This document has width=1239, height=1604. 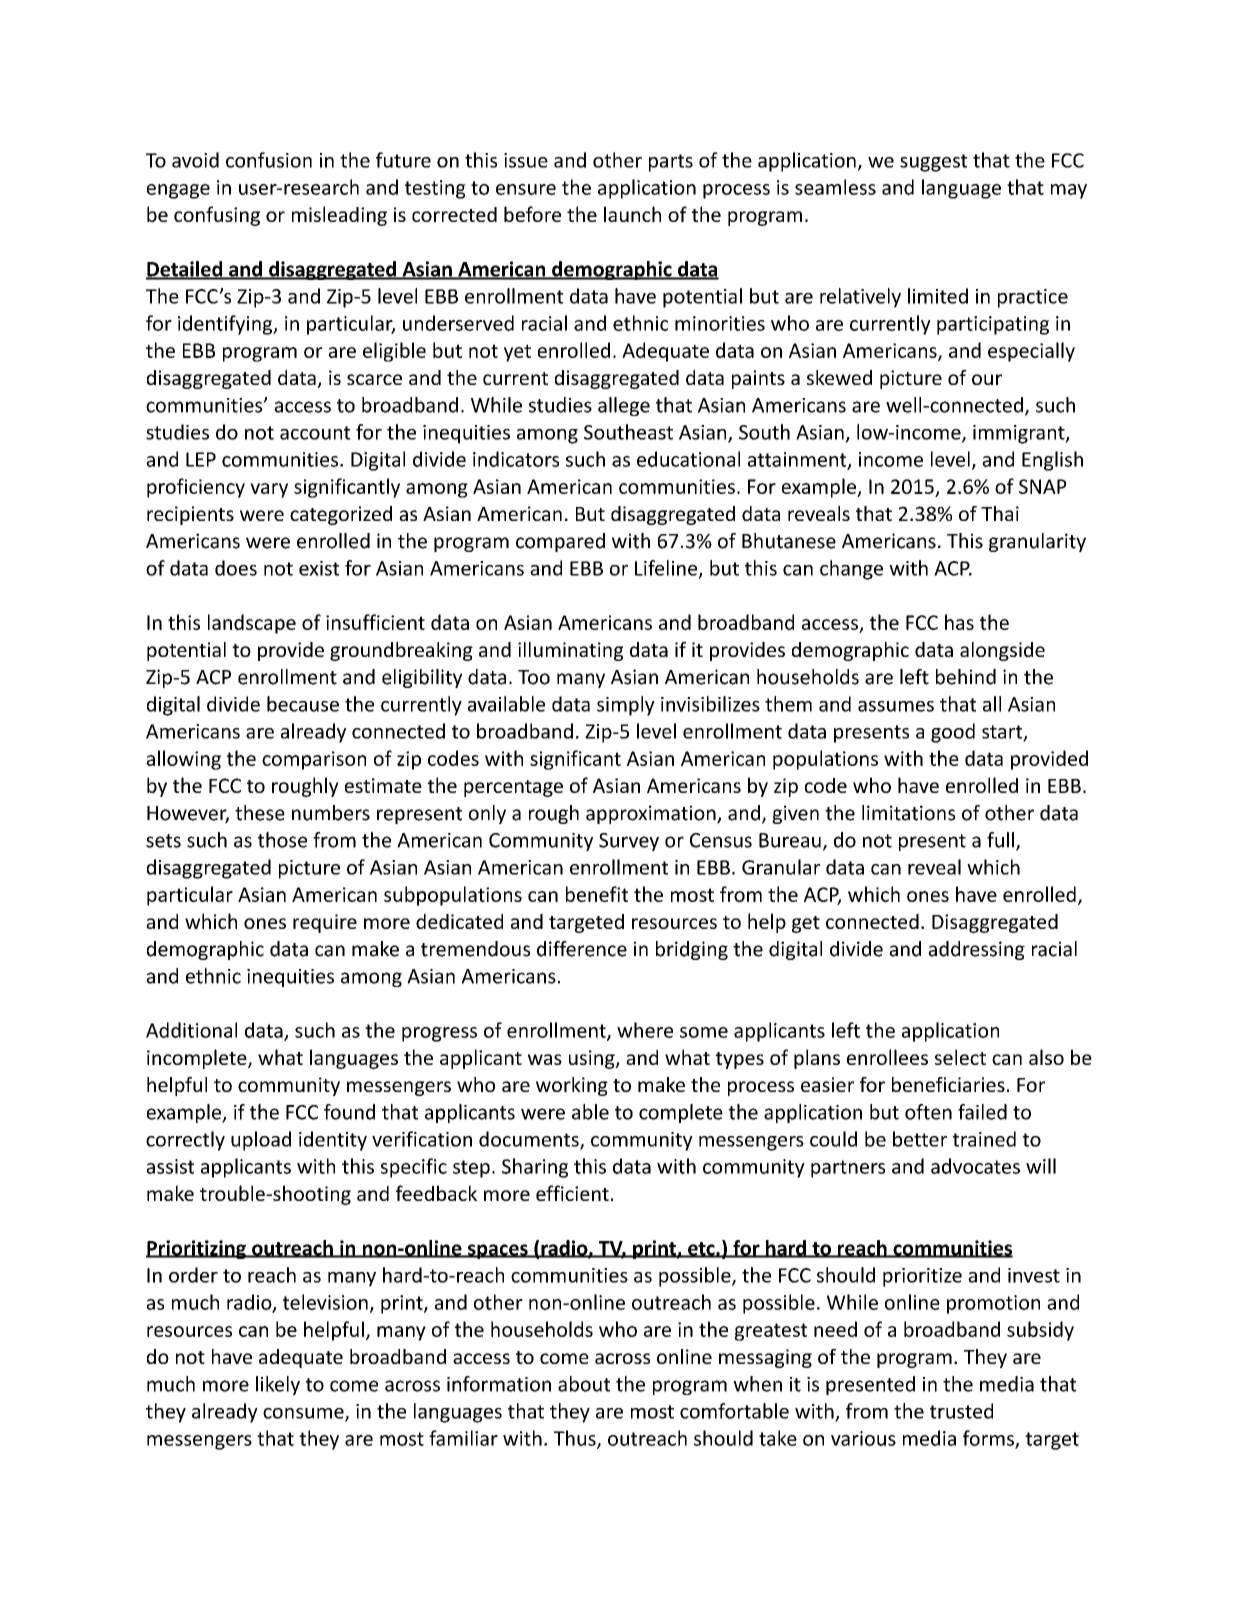 What do you see at coordinates (632, 214) in the document?
I see `launch` at bounding box center [632, 214].
